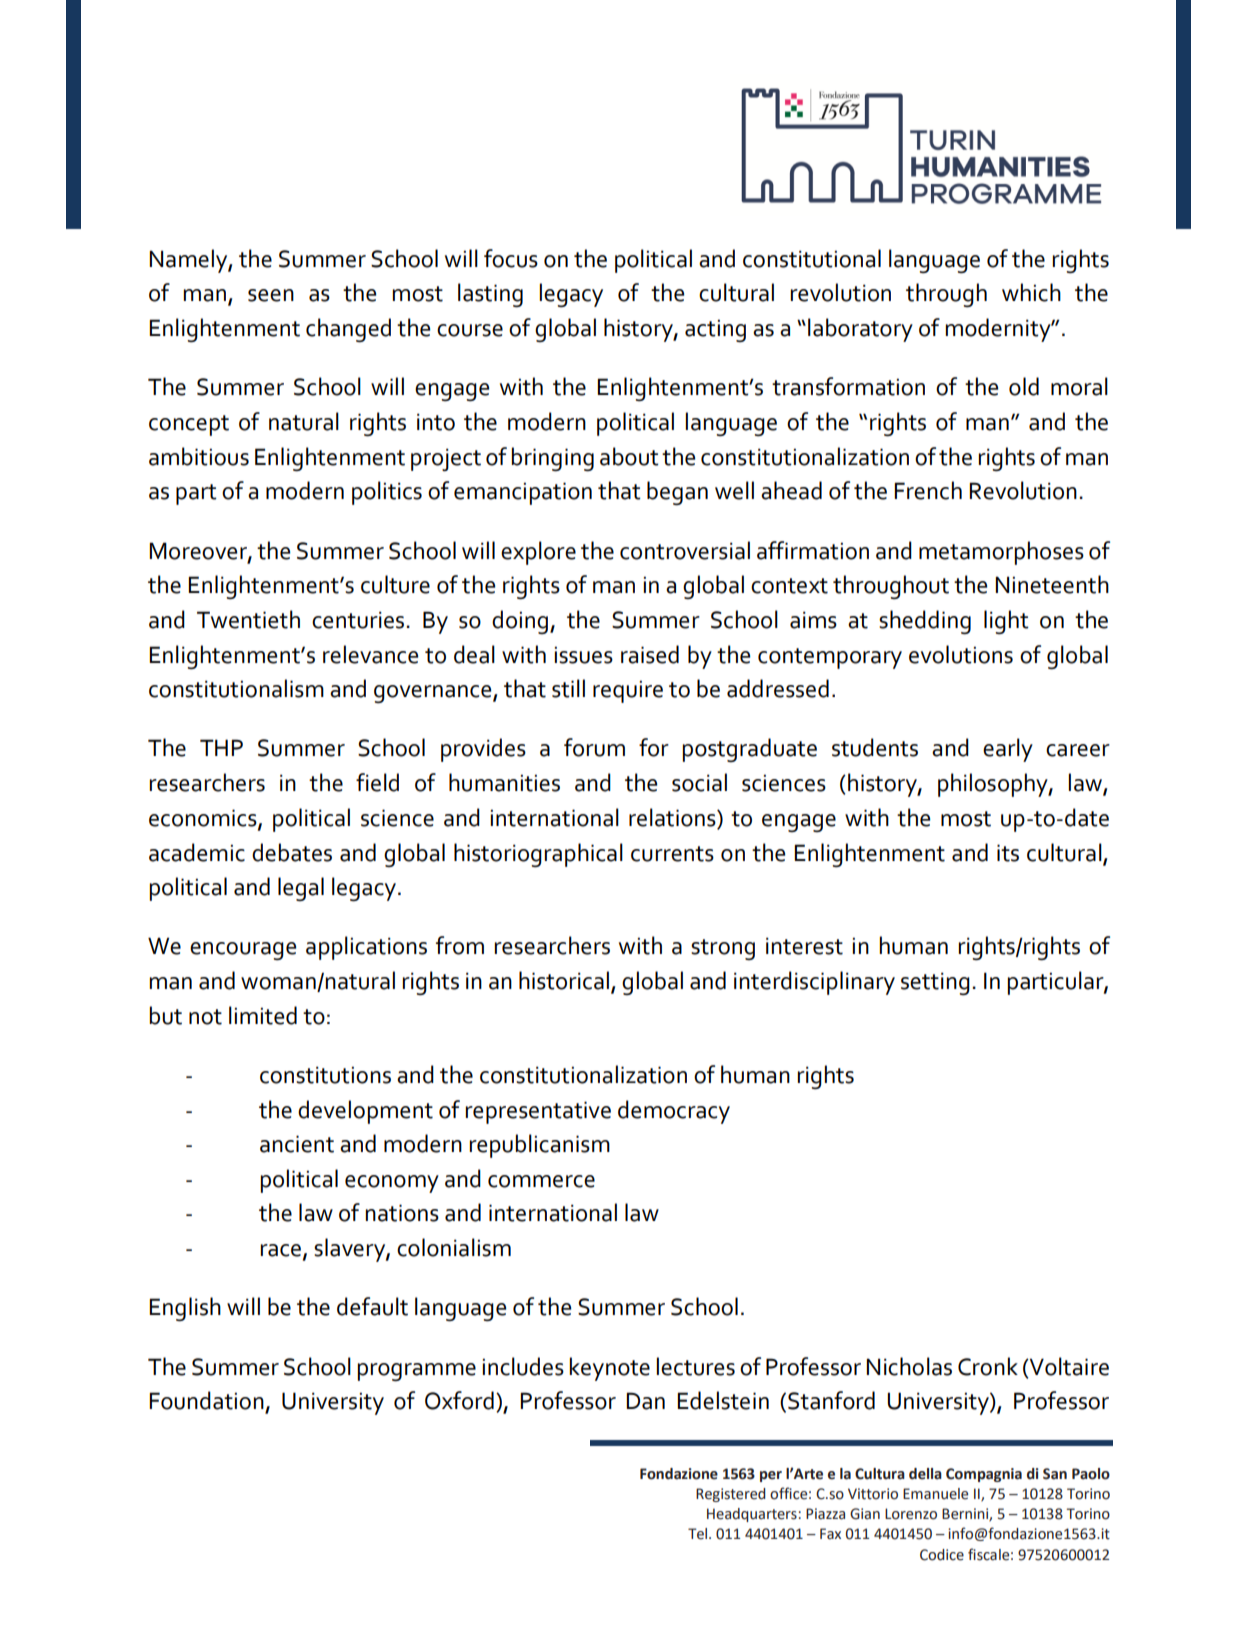 The height and width of the screenshot is (1628, 1258). Describe the element at coordinates (715, 330) in the screenshot. I see `acting` at that location.
